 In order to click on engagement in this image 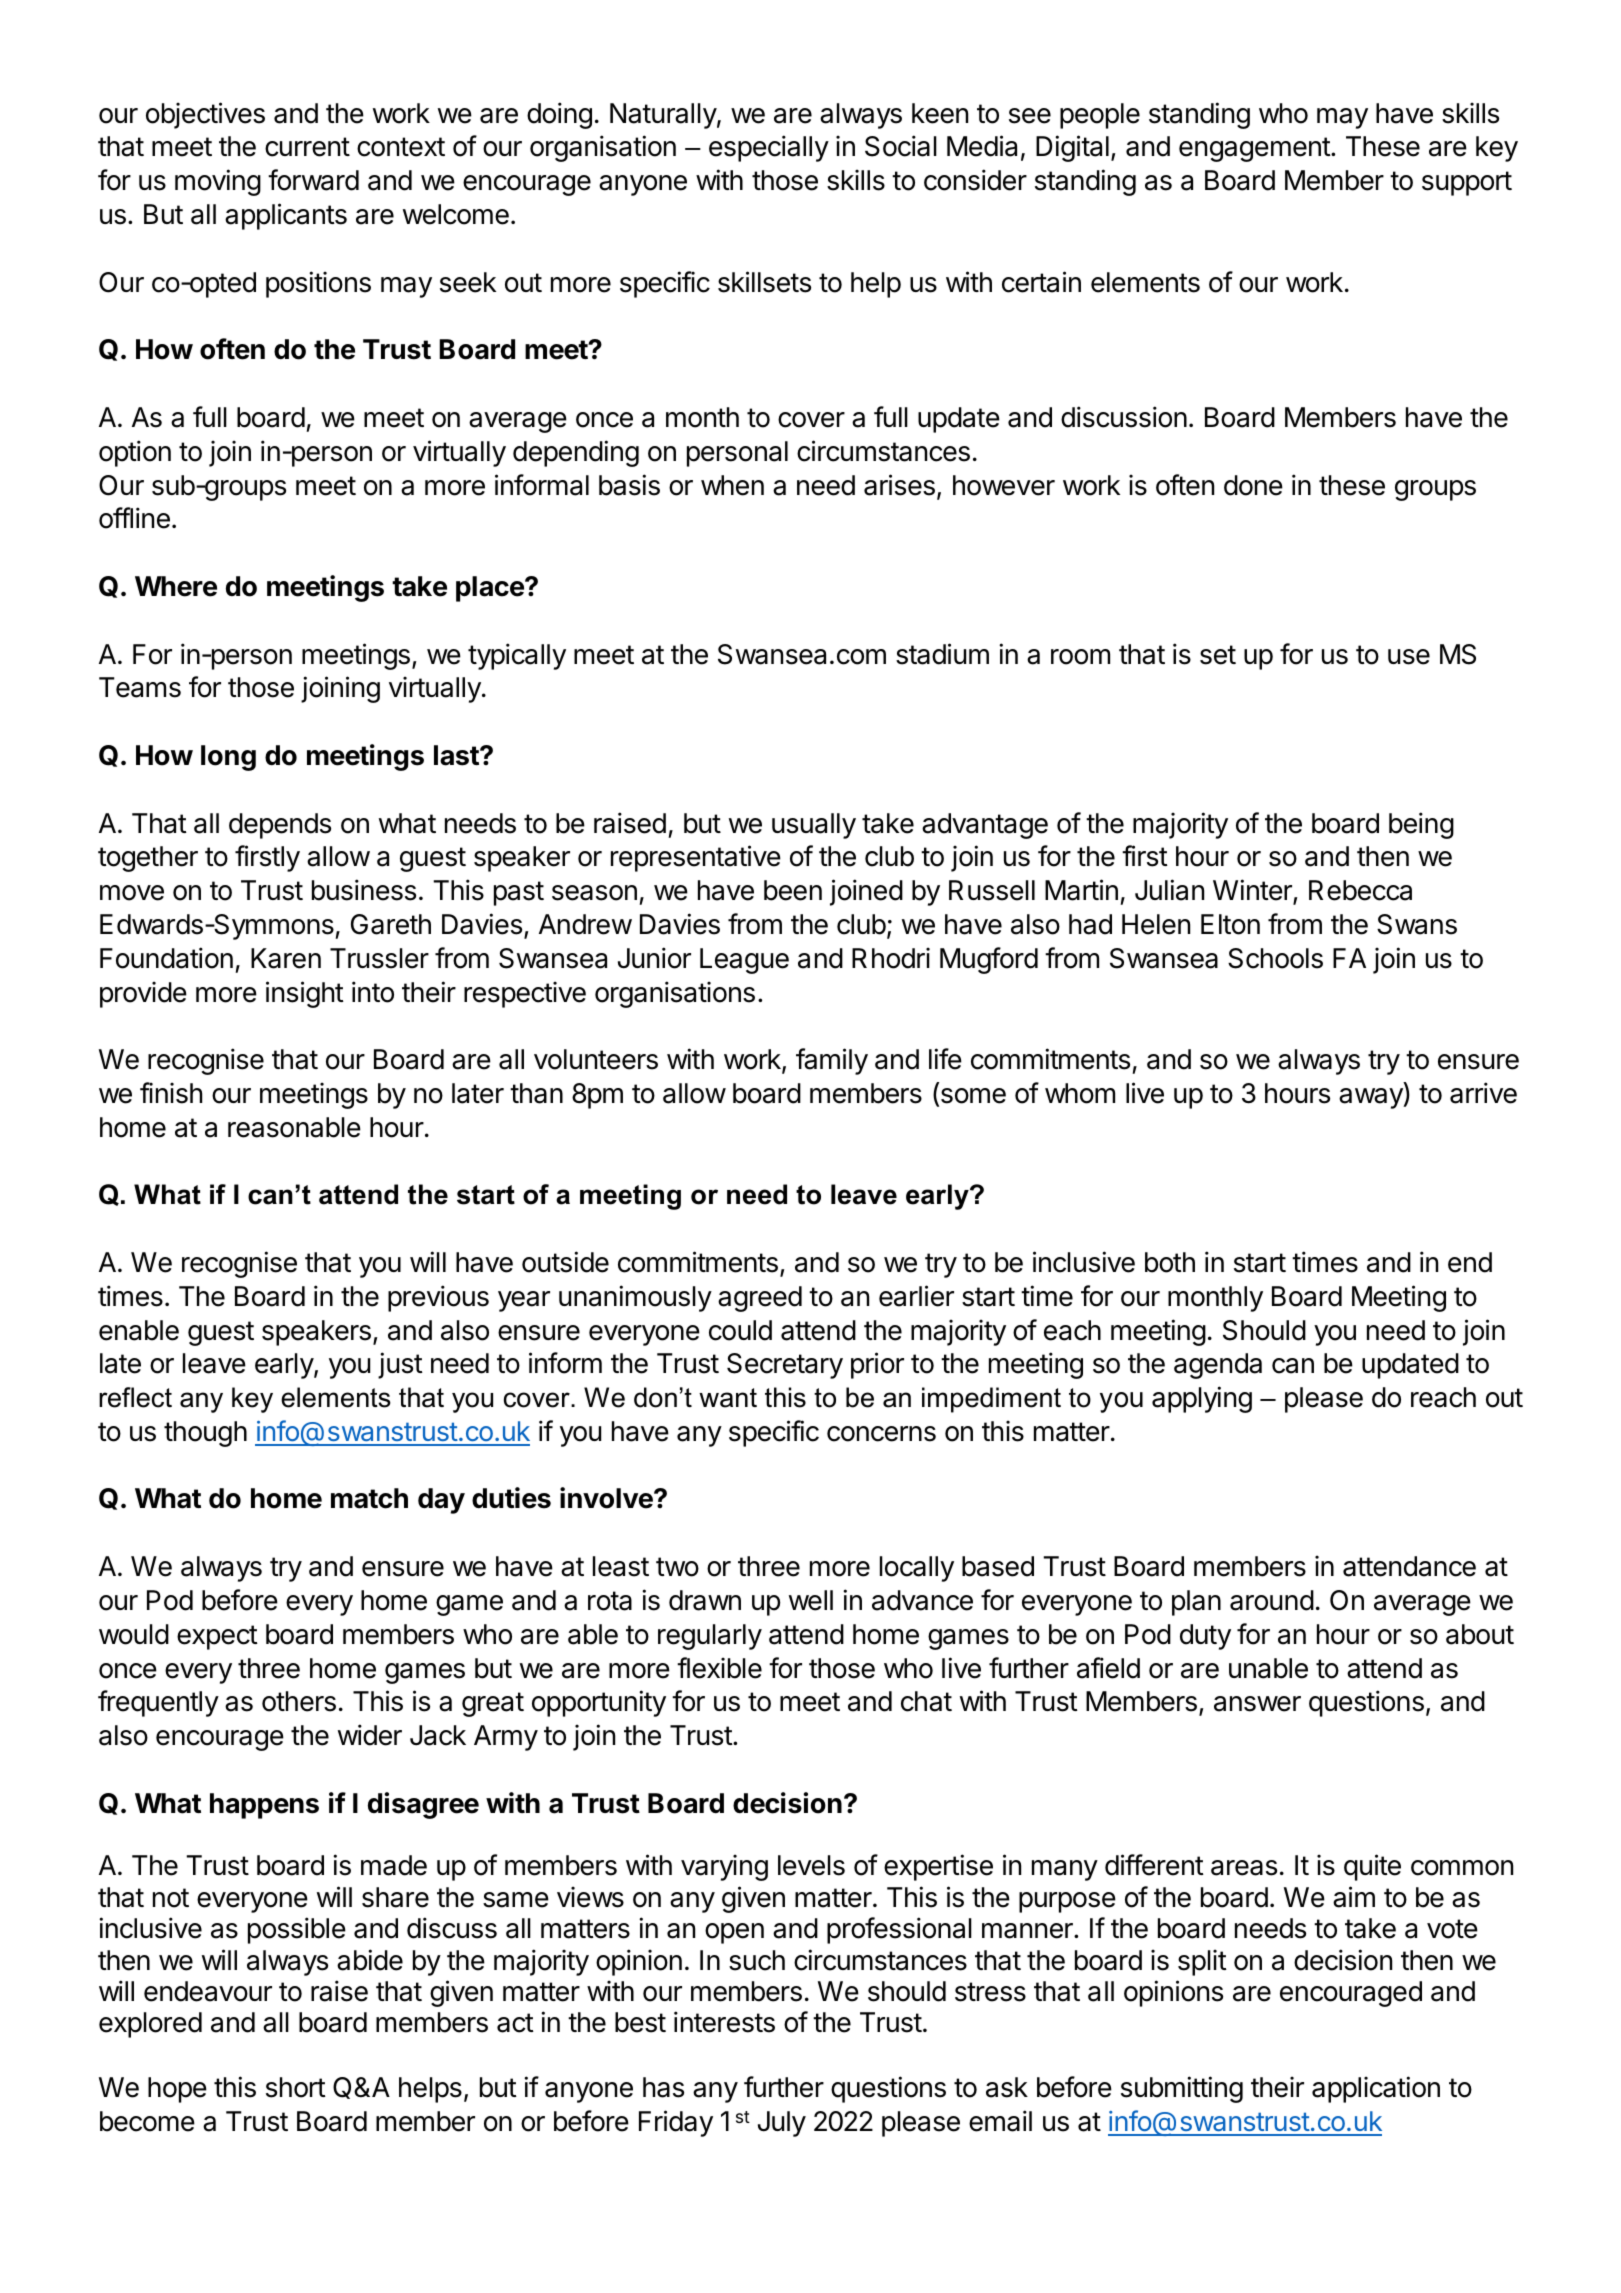, I will do `click(1255, 149)`.
